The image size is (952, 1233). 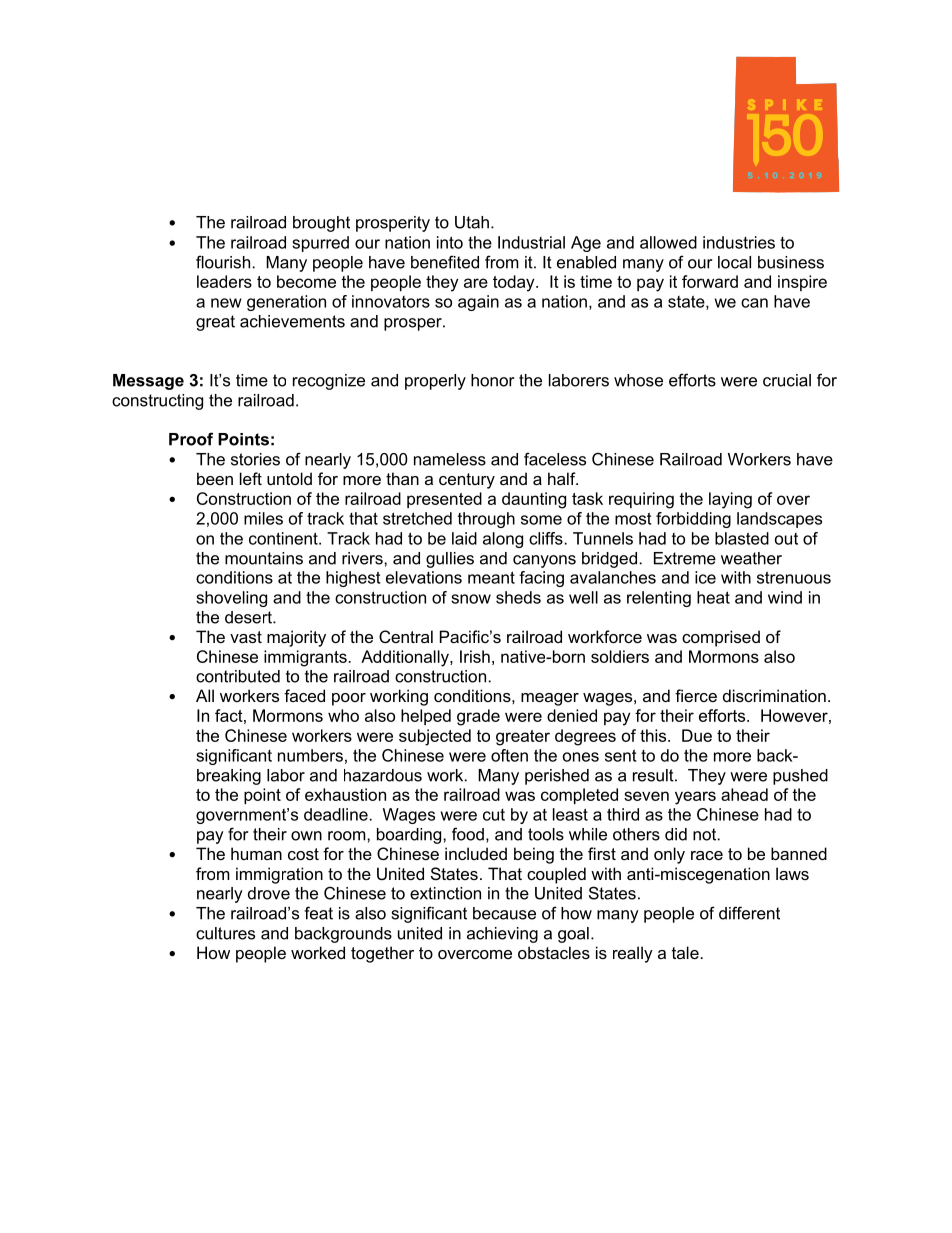 What do you see at coordinates (450, 242) in the screenshot?
I see `into` at bounding box center [450, 242].
